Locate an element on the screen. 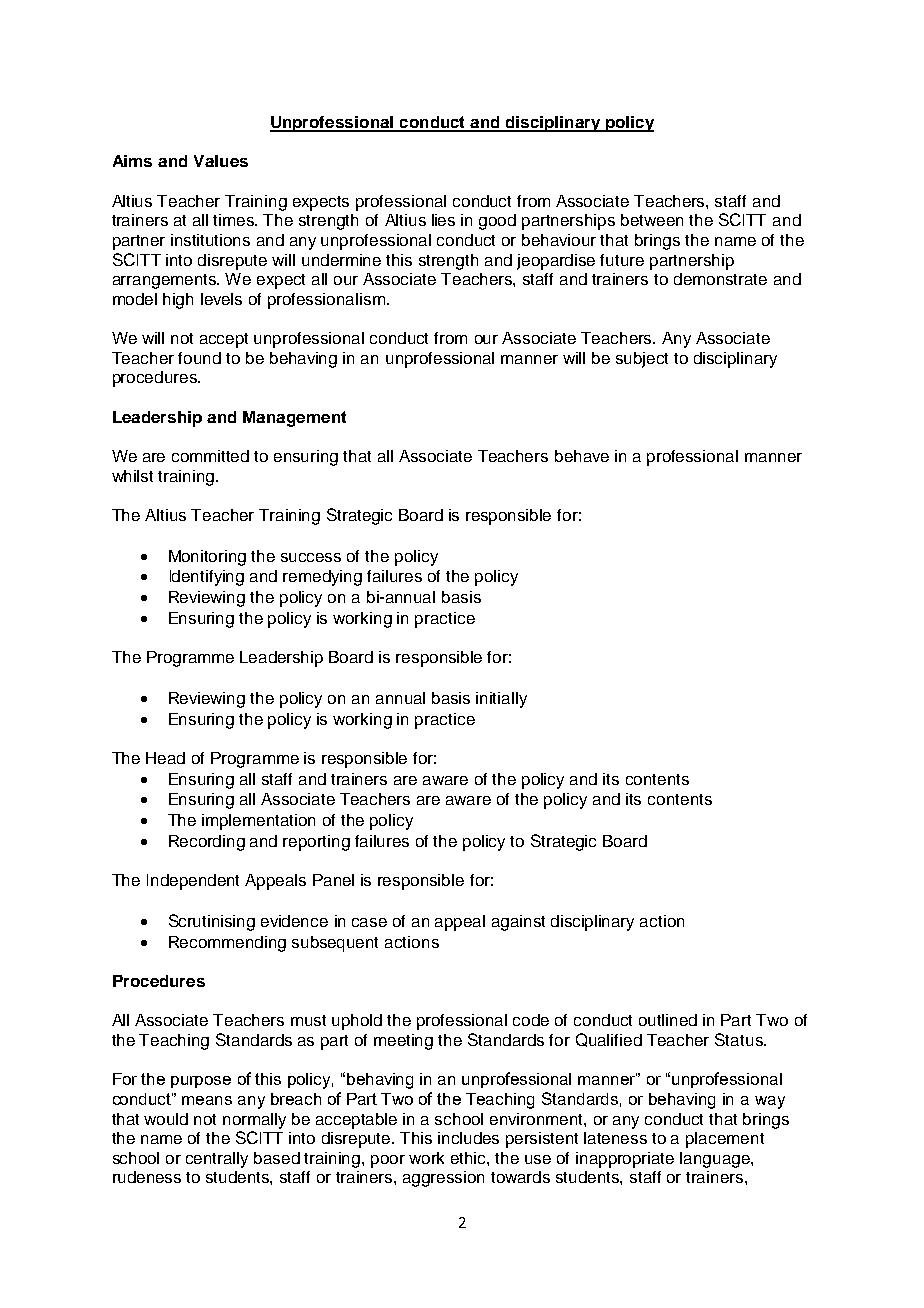 The width and height of the screenshot is (924, 1308). language is located at coordinates (716, 1160).
